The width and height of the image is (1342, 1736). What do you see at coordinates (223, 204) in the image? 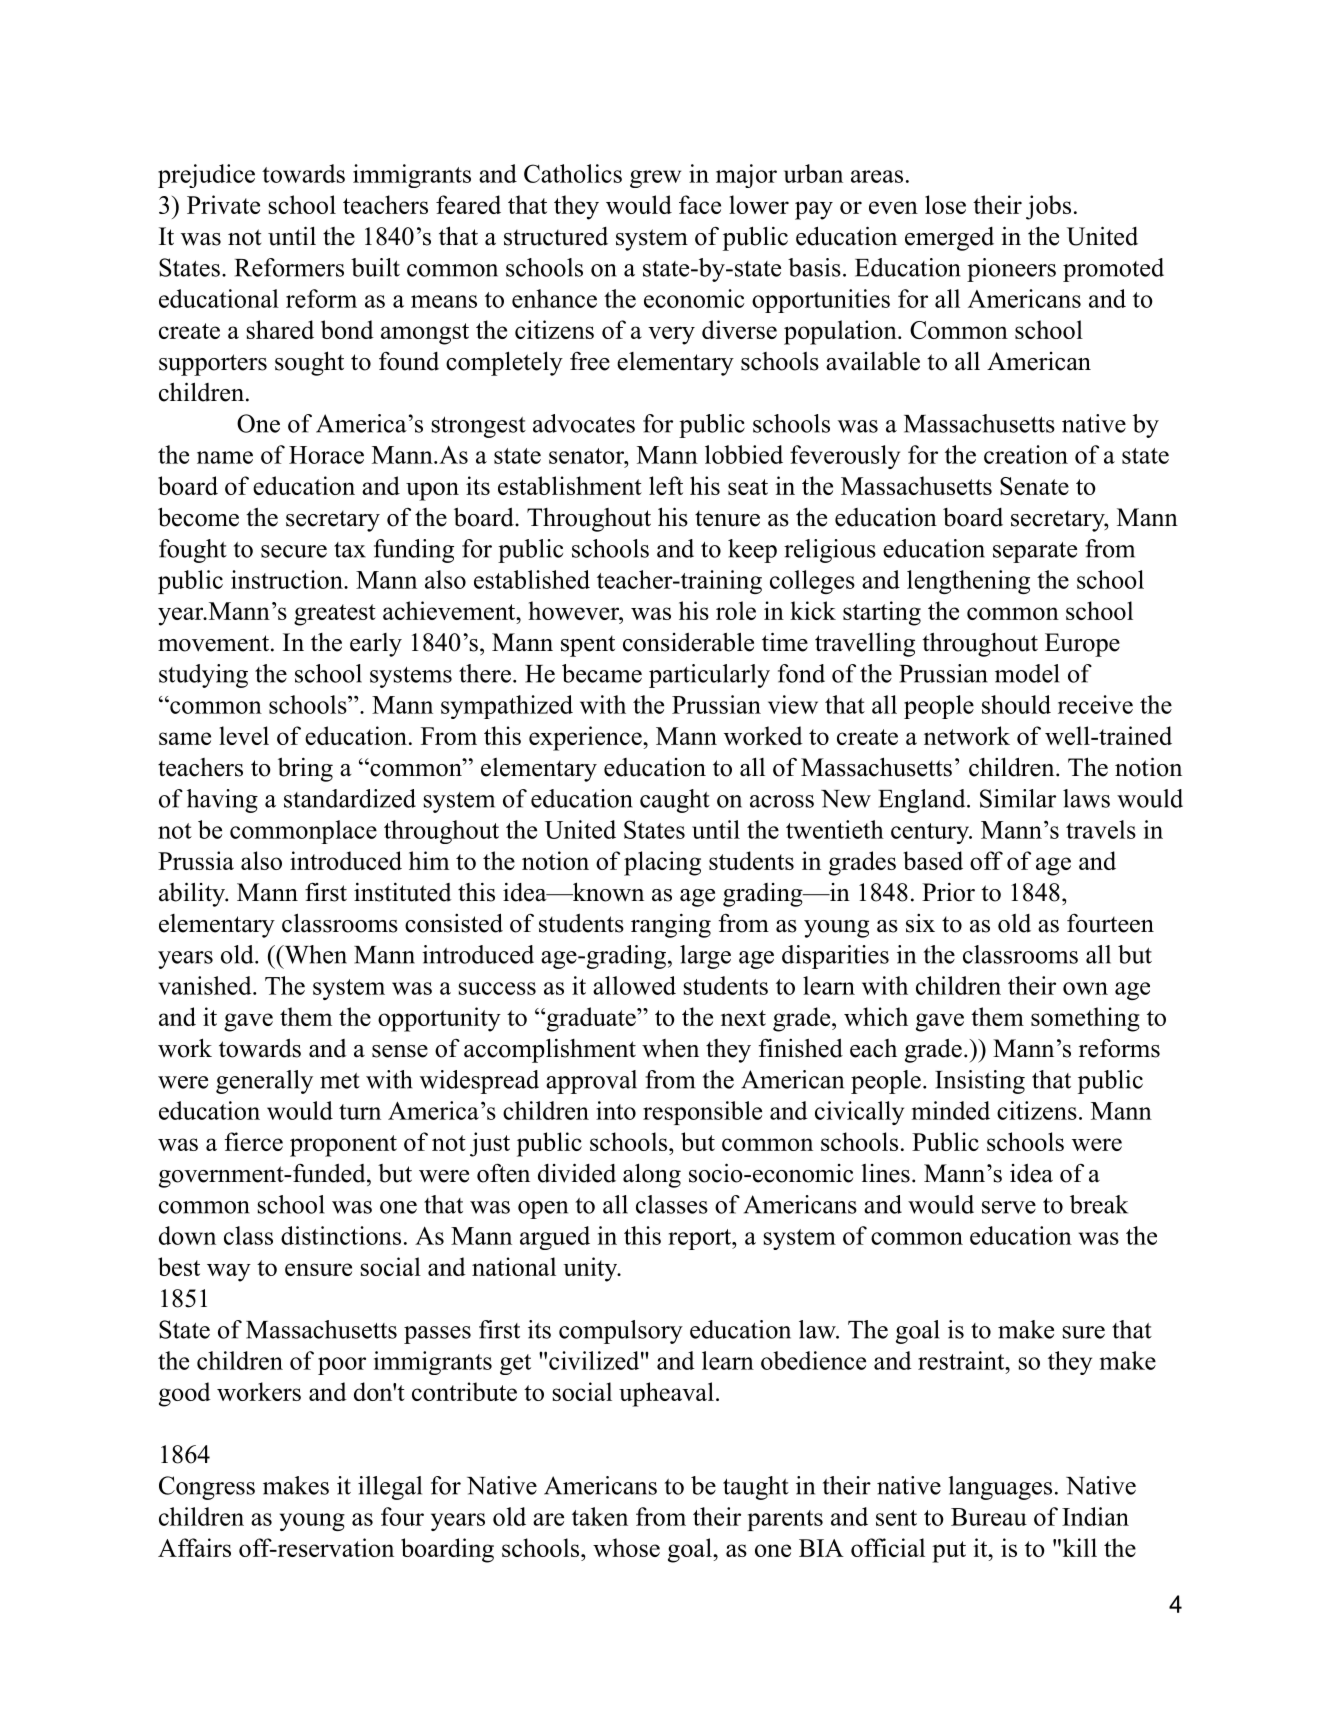
I see `Private` at bounding box center [223, 204].
